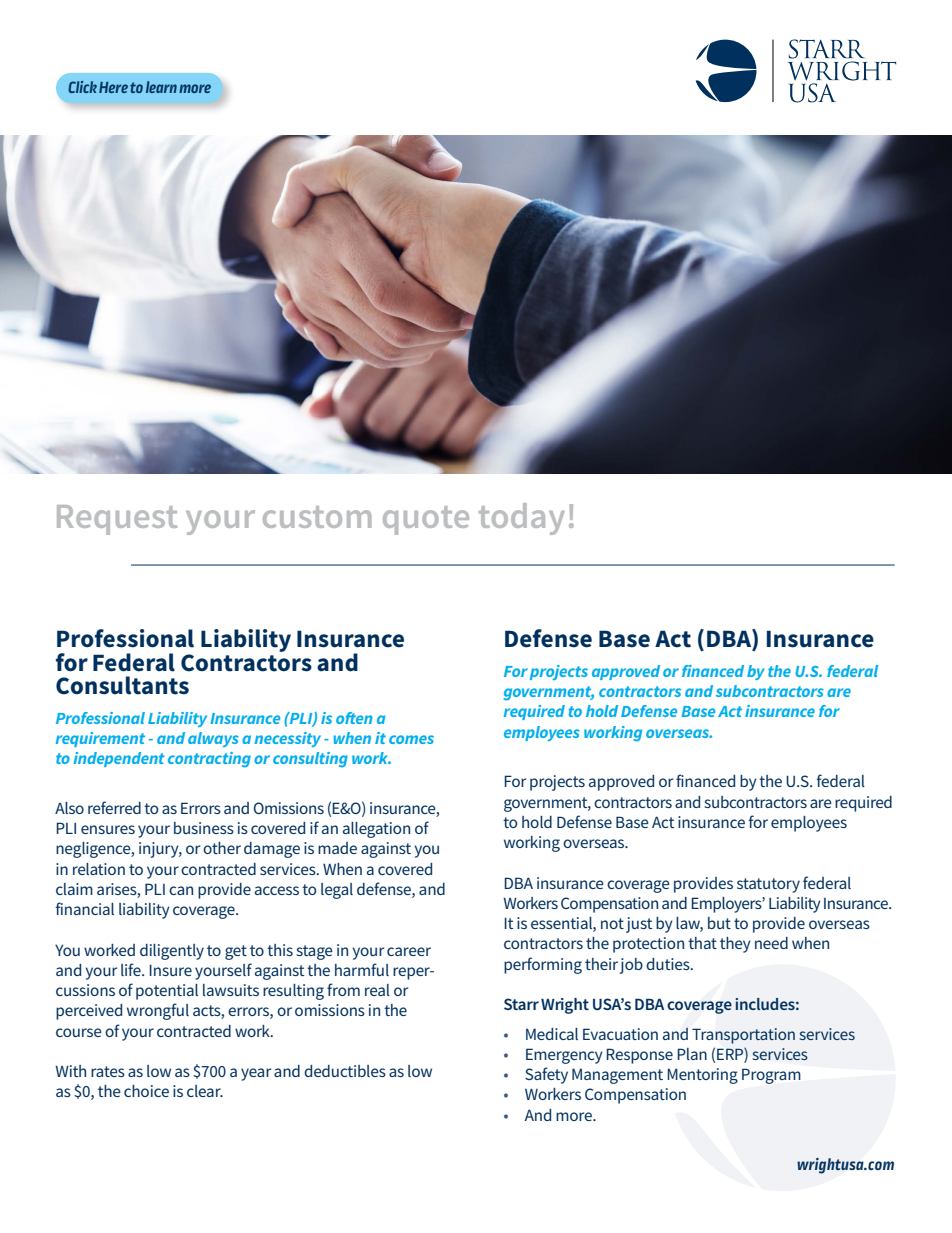 Image resolution: width=952 pixels, height=1233 pixels. What do you see at coordinates (161, 87) in the screenshot?
I see `learn` at bounding box center [161, 87].
